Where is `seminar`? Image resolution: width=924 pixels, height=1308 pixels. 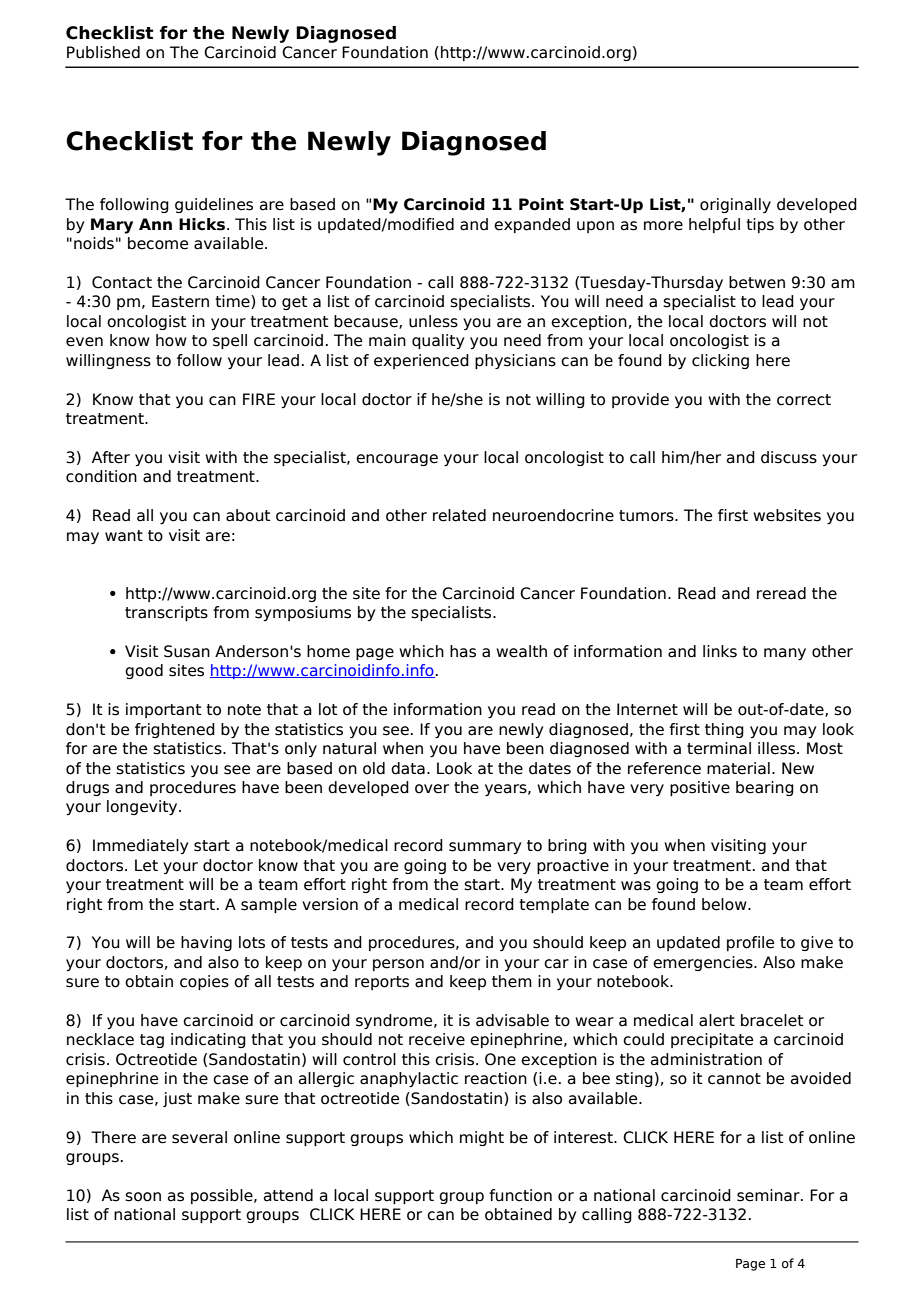 seminar is located at coordinates (769, 1195).
